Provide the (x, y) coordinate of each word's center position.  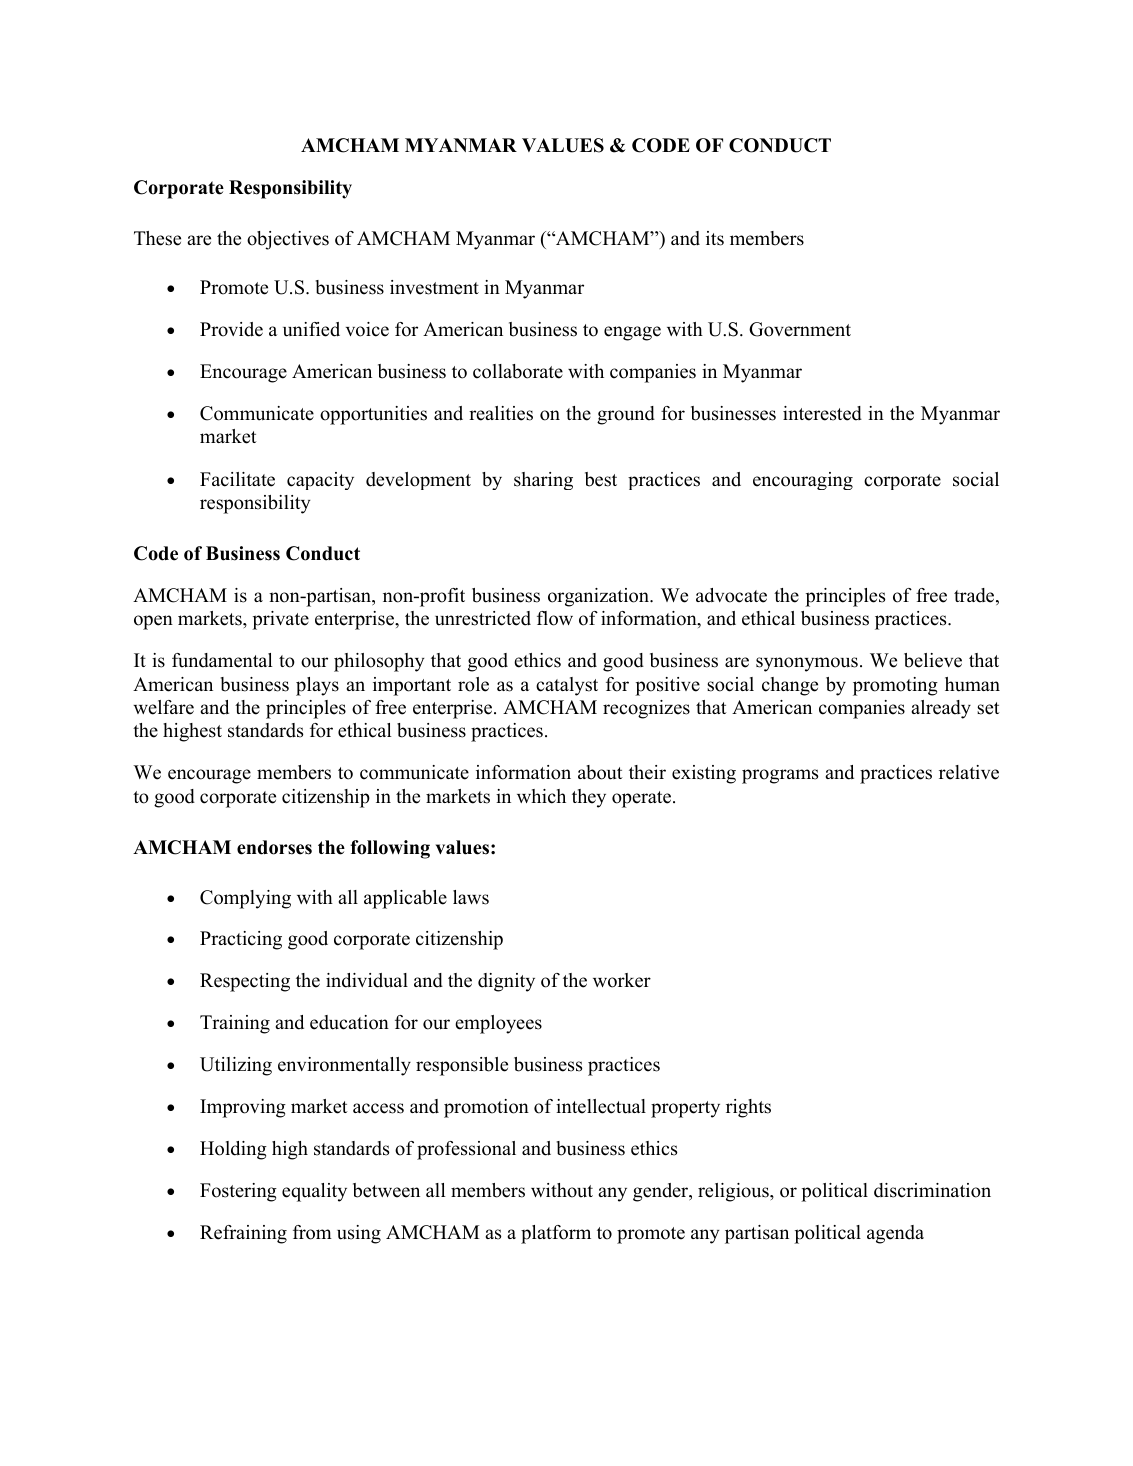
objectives (288, 240)
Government (800, 329)
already (941, 709)
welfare (163, 707)
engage (632, 333)
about (600, 772)
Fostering (238, 1192)
